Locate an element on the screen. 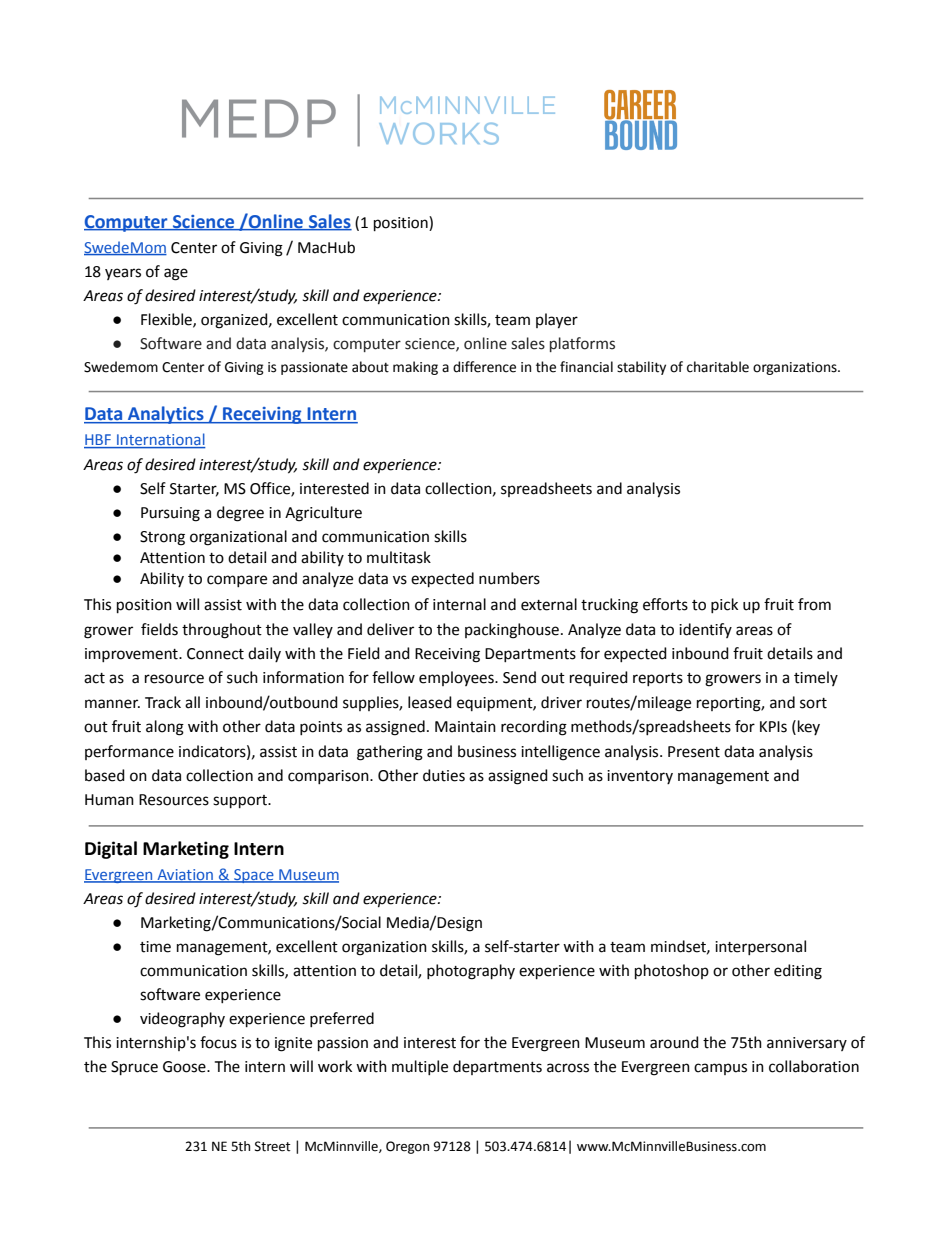  years is located at coordinates (123, 274).
